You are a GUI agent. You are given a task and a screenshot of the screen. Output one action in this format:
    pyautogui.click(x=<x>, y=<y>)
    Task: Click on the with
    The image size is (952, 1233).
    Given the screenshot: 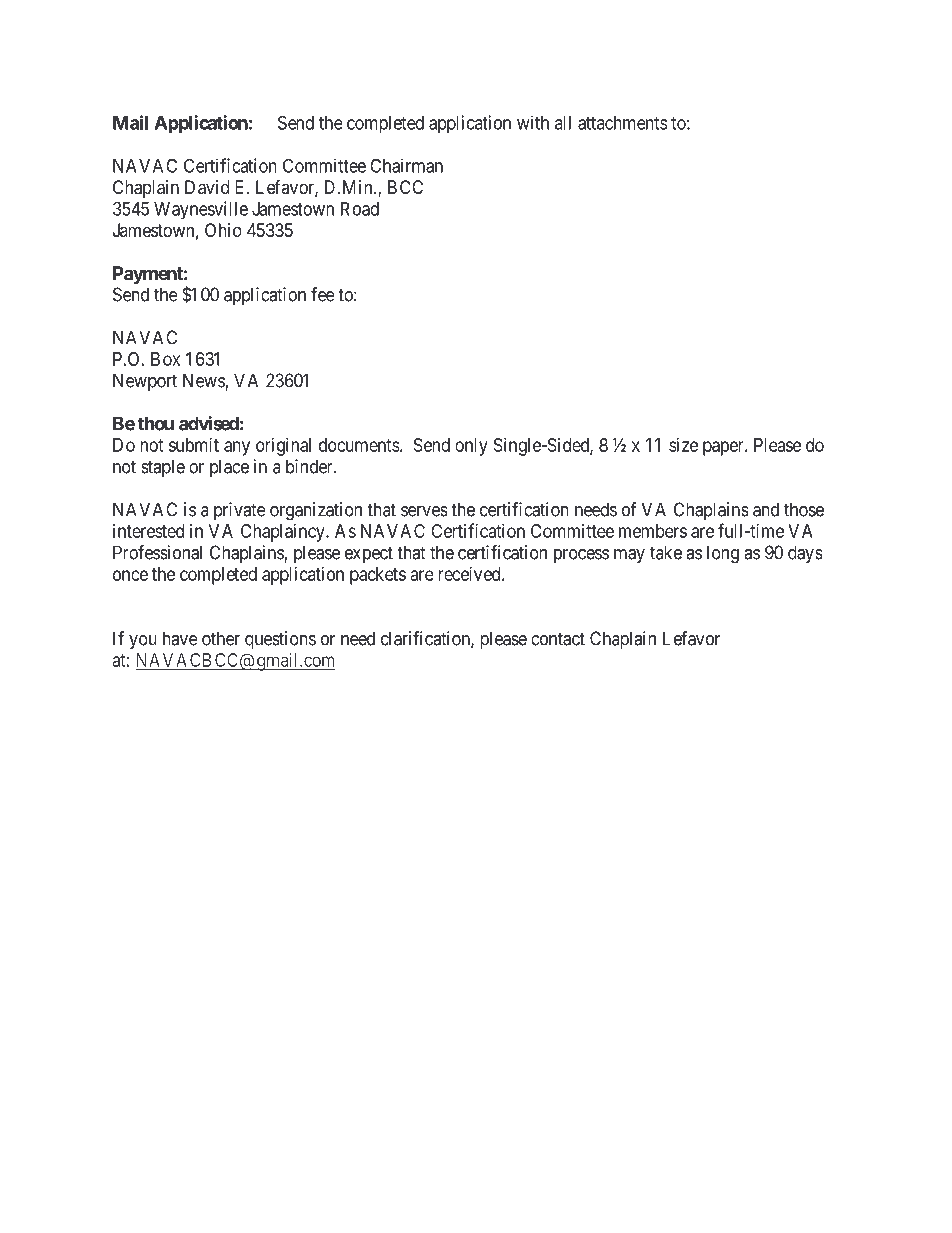 What is the action you would take?
    pyautogui.click(x=533, y=122)
